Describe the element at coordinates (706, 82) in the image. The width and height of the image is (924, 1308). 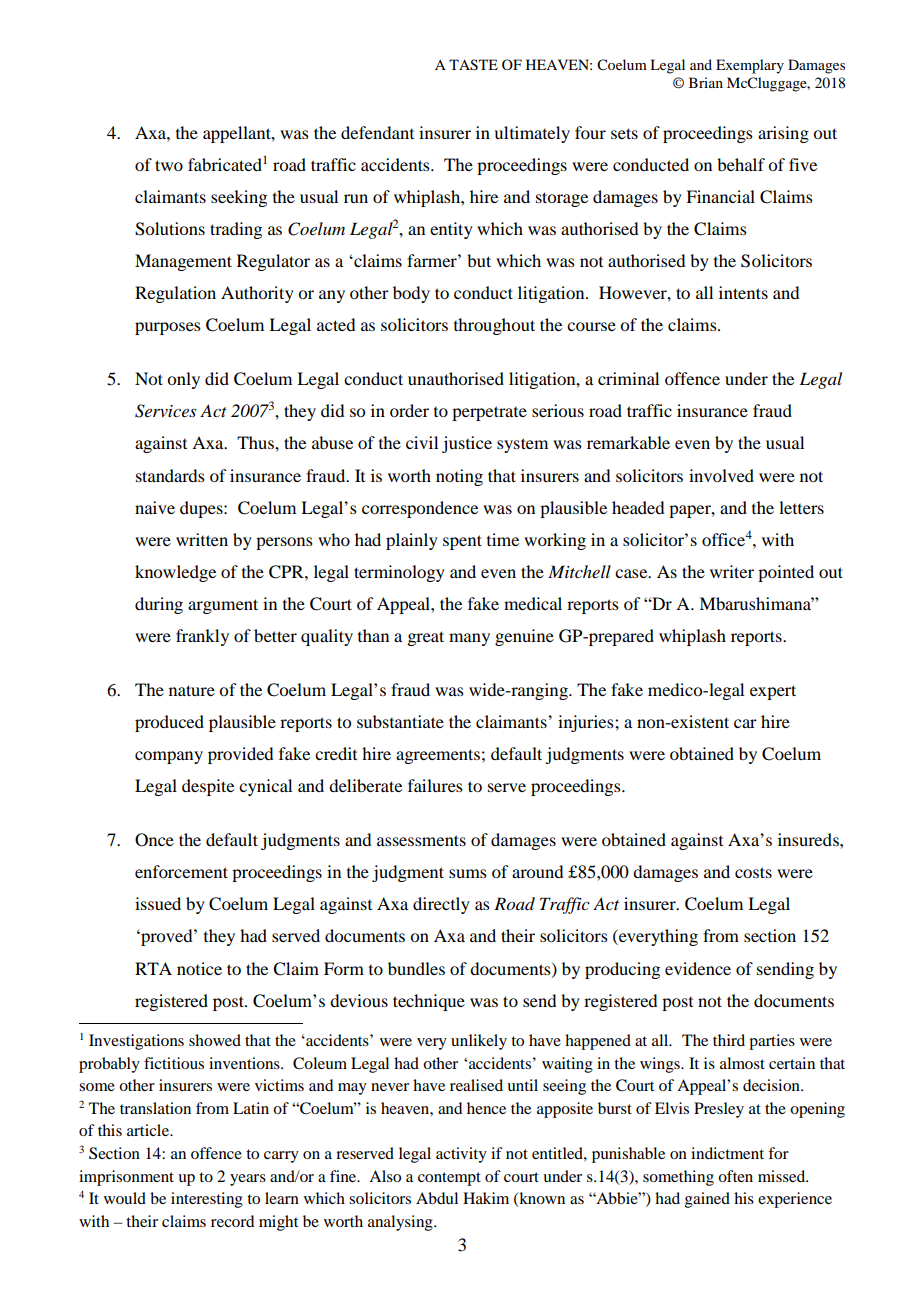
I see `Brian` at that location.
